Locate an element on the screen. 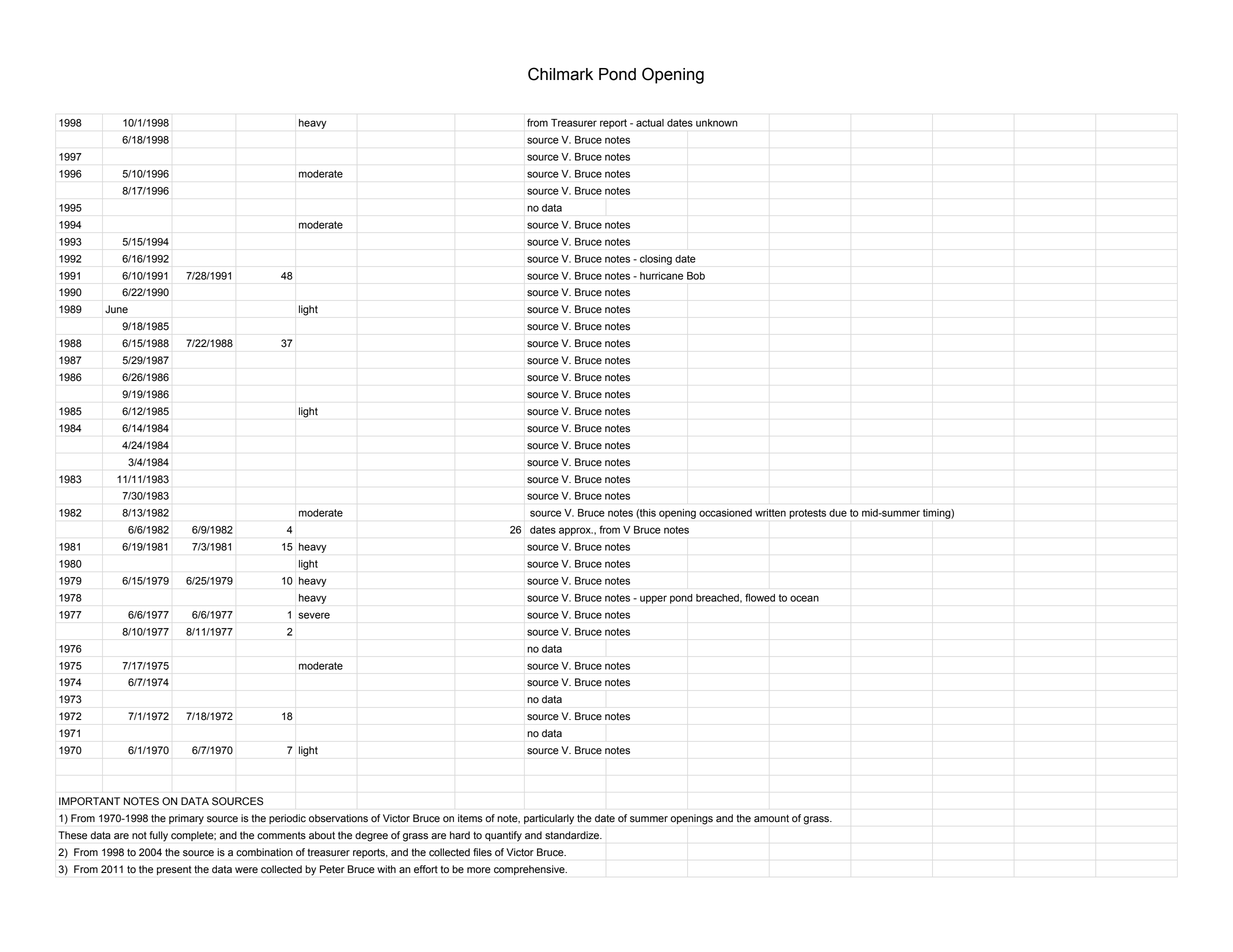  amount is located at coordinates (771, 818).
